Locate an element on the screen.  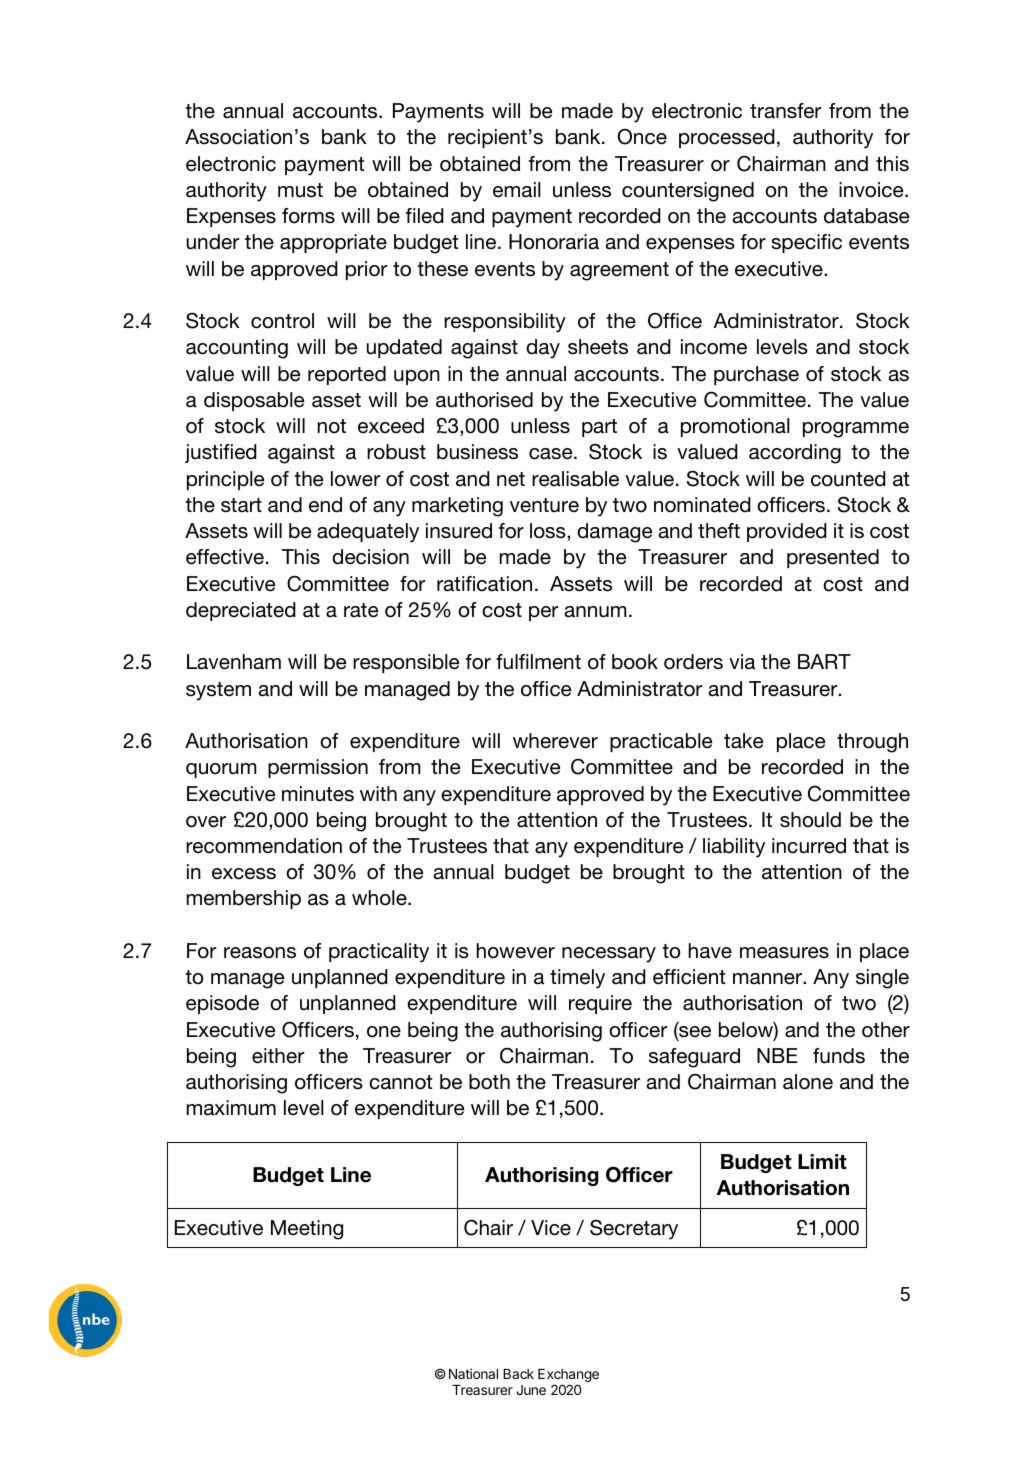
measures is located at coordinates (784, 953).
